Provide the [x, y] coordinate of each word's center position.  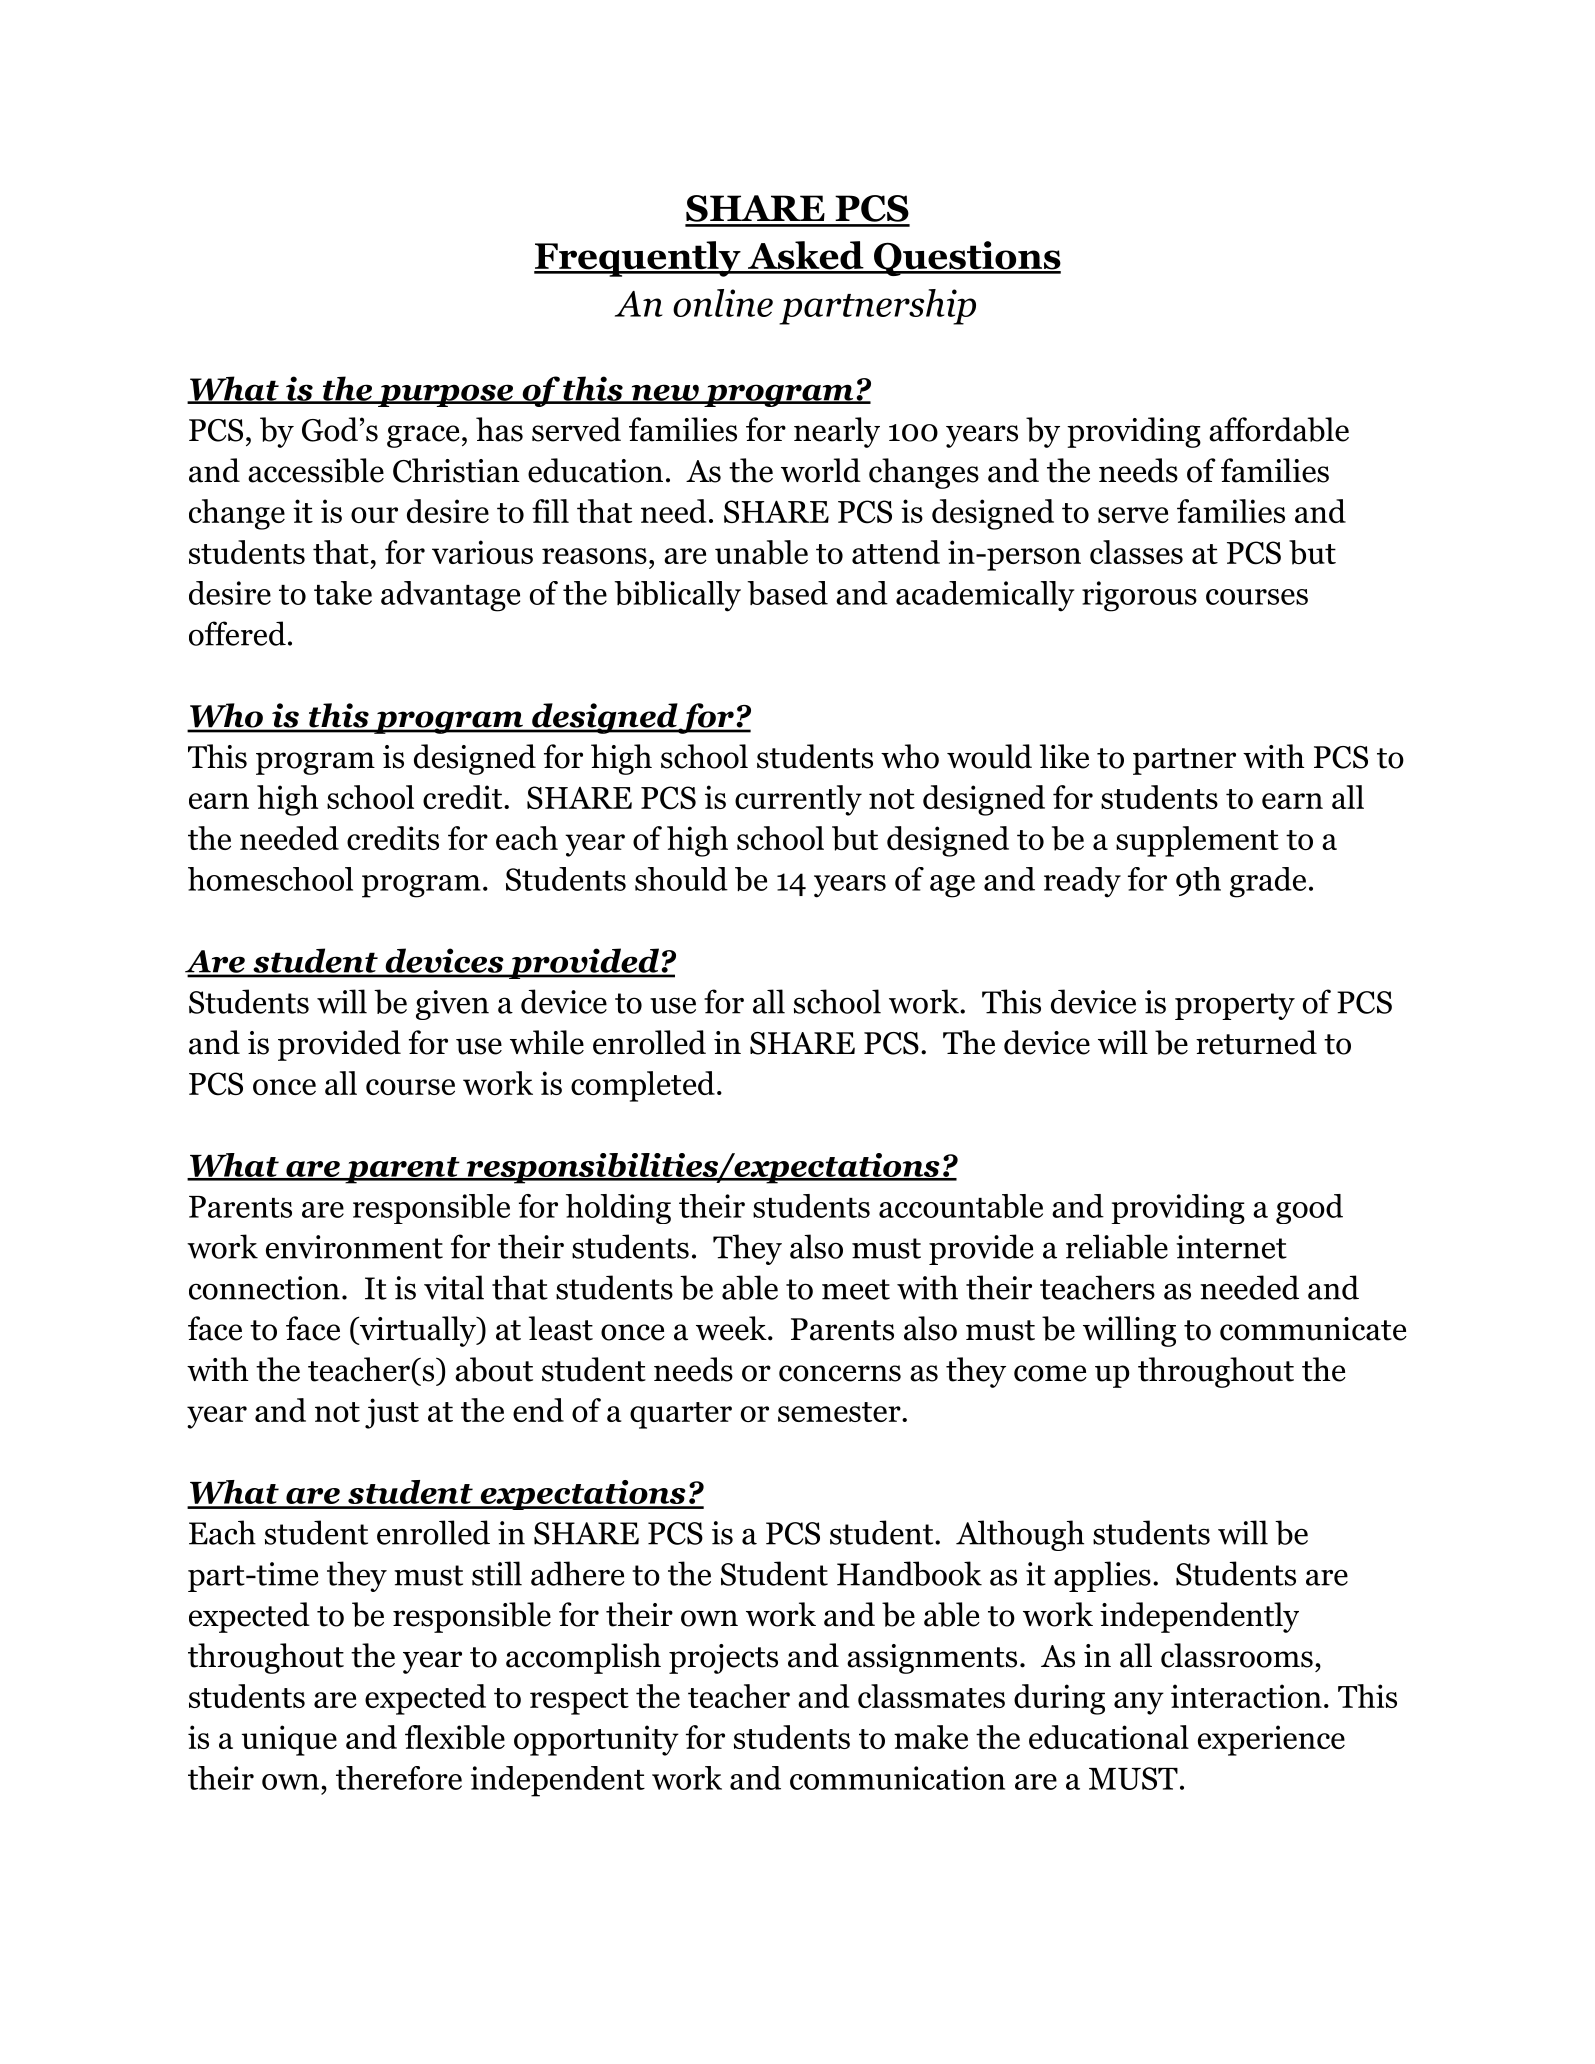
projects [723, 1659]
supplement [1197, 841]
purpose [445, 395]
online [723, 303]
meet [856, 1289]
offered [237, 633]
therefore [399, 1778]
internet [1231, 1247]
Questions [966, 258]
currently [798, 800]
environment [354, 1247]
